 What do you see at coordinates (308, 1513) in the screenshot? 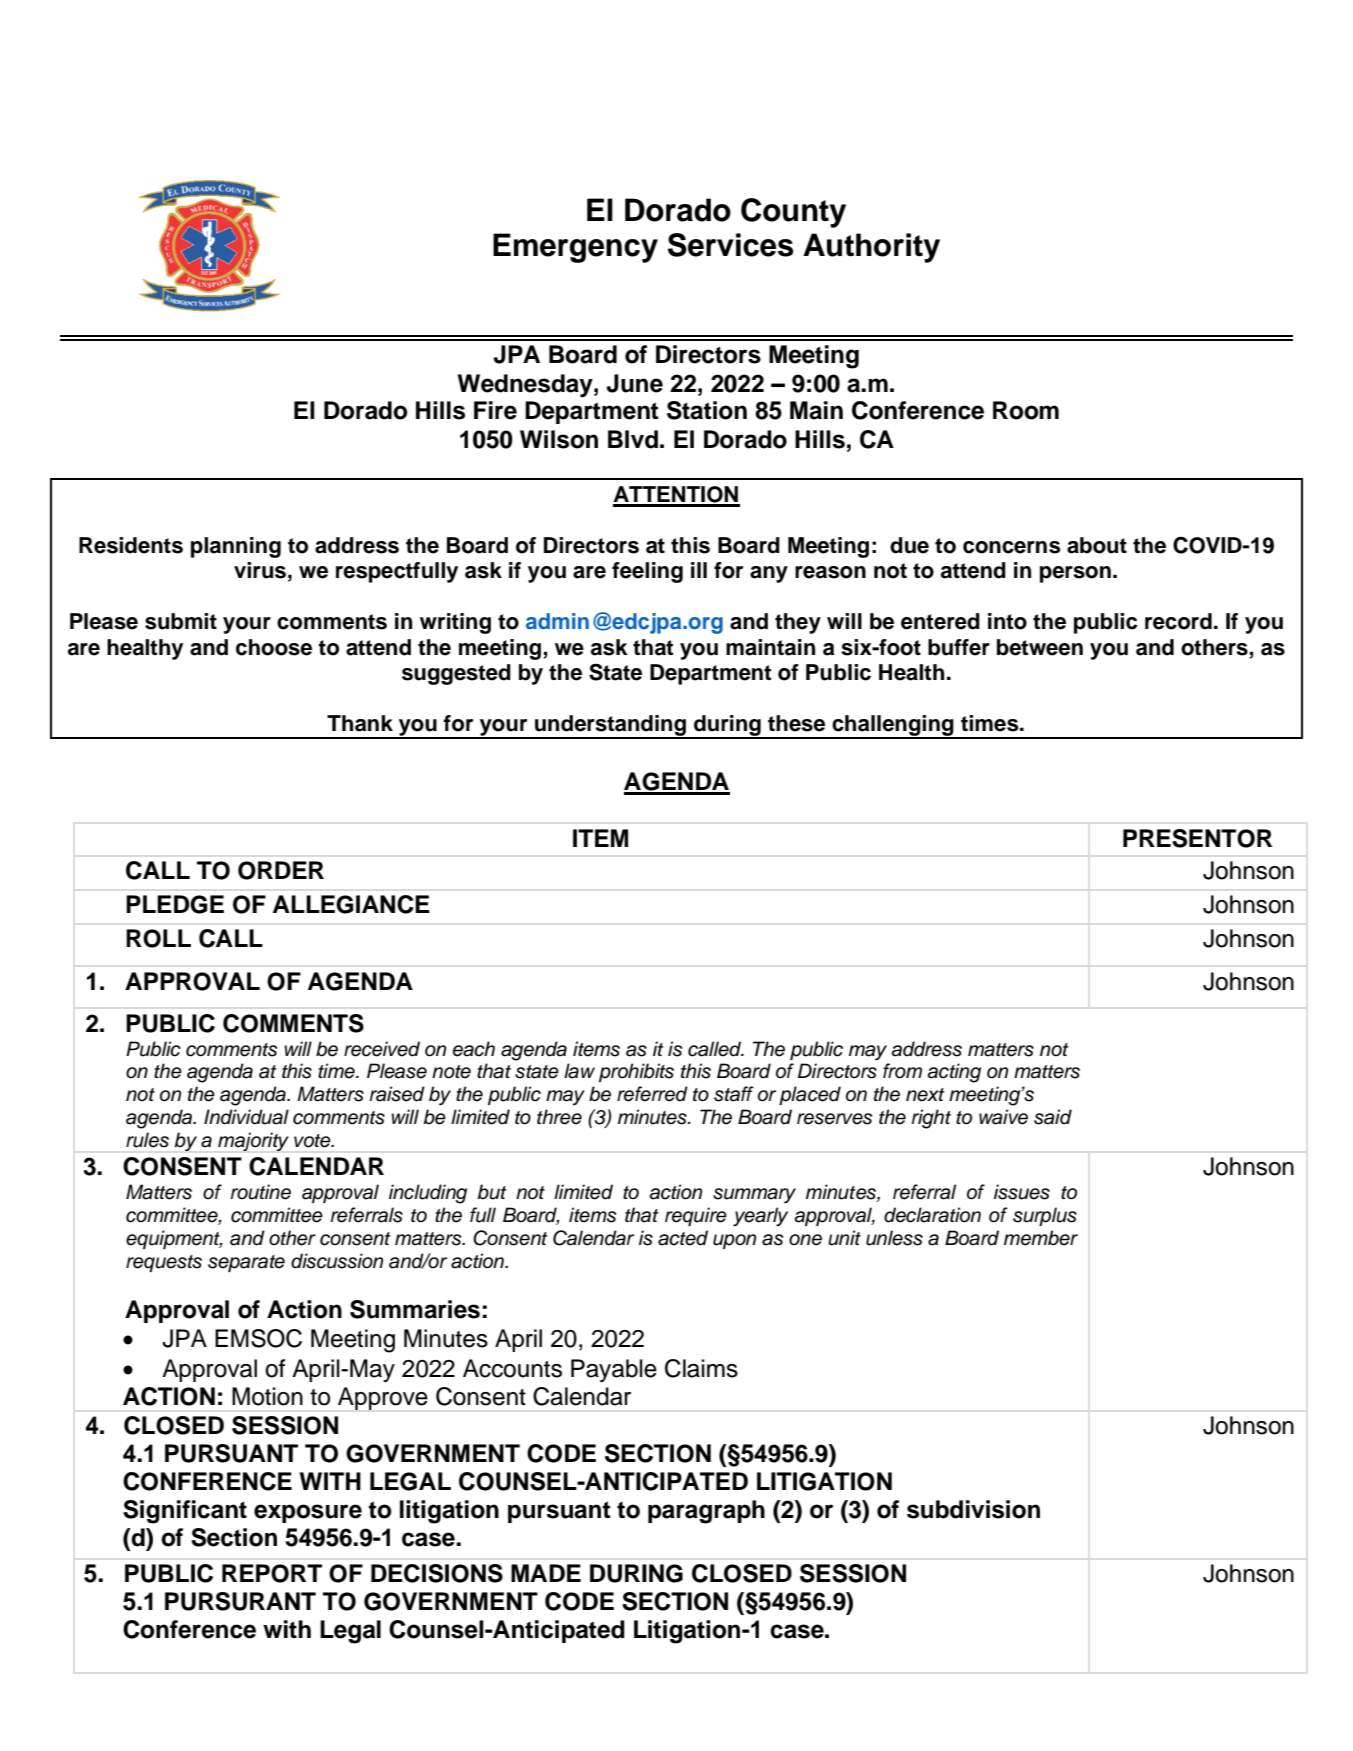
I see `exposure` at bounding box center [308, 1513].
